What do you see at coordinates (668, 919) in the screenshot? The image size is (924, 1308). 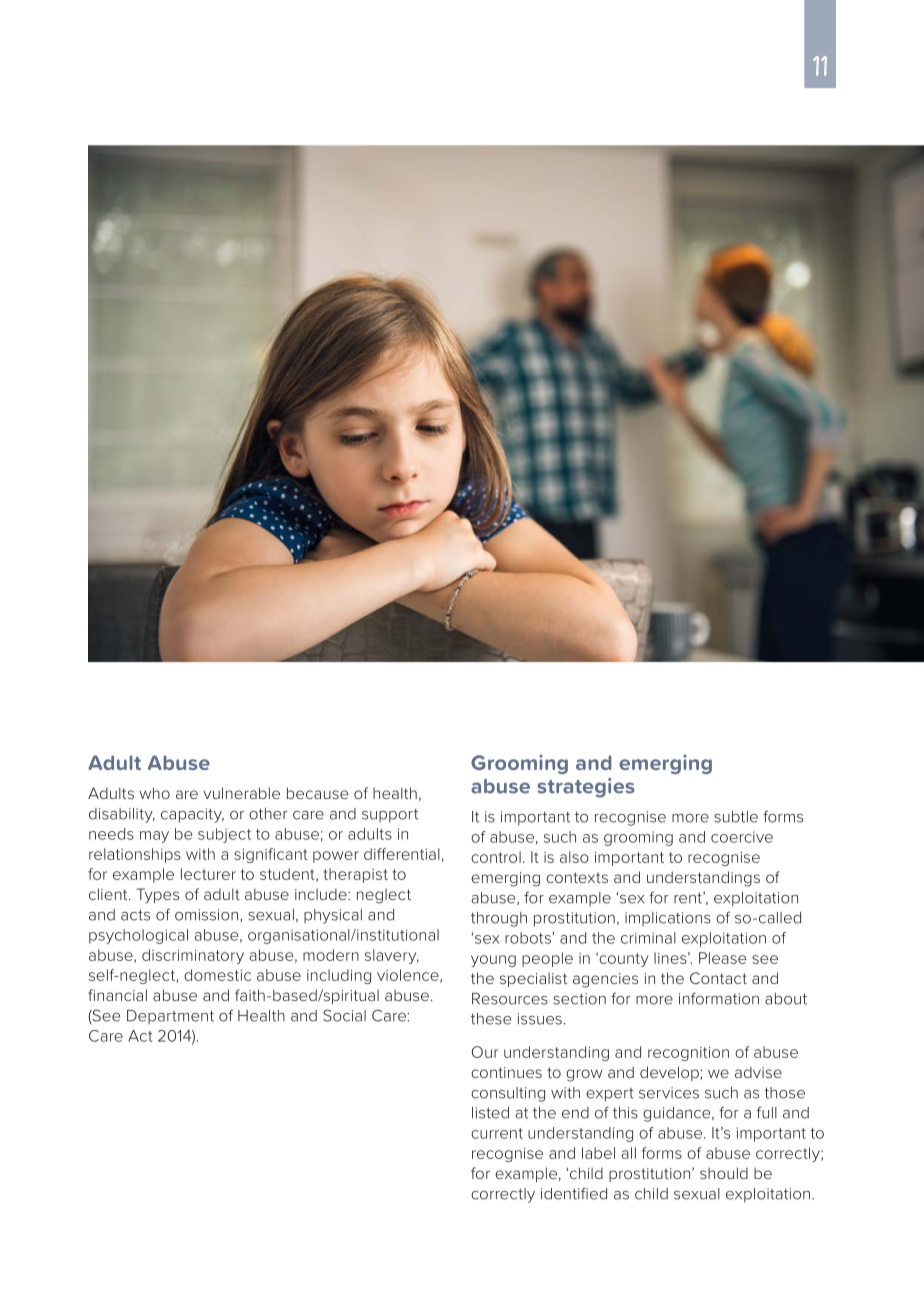 I see `implications` at bounding box center [668, 919].
